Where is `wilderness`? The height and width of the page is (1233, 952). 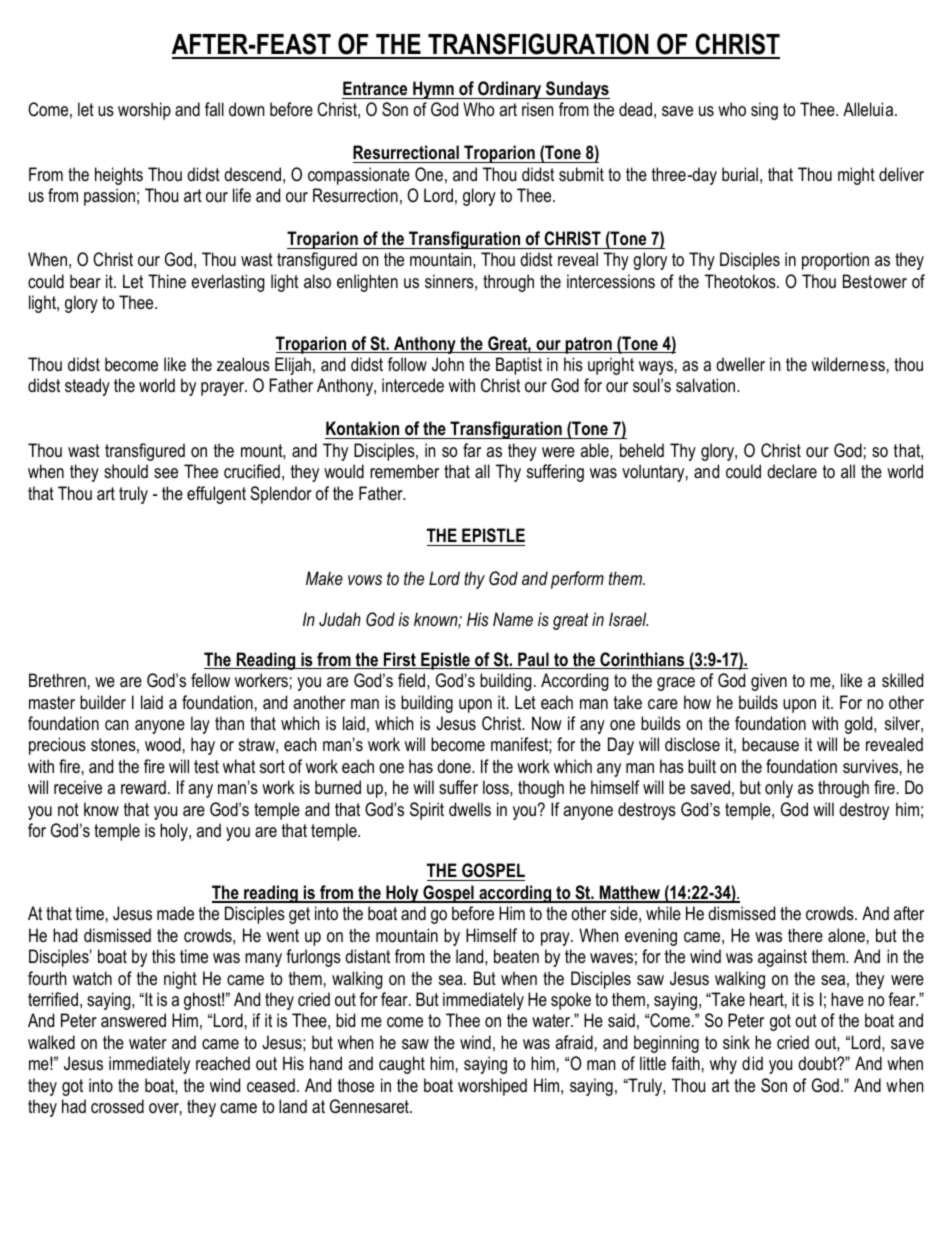 wilderness is located at coordinates (848, 364).
